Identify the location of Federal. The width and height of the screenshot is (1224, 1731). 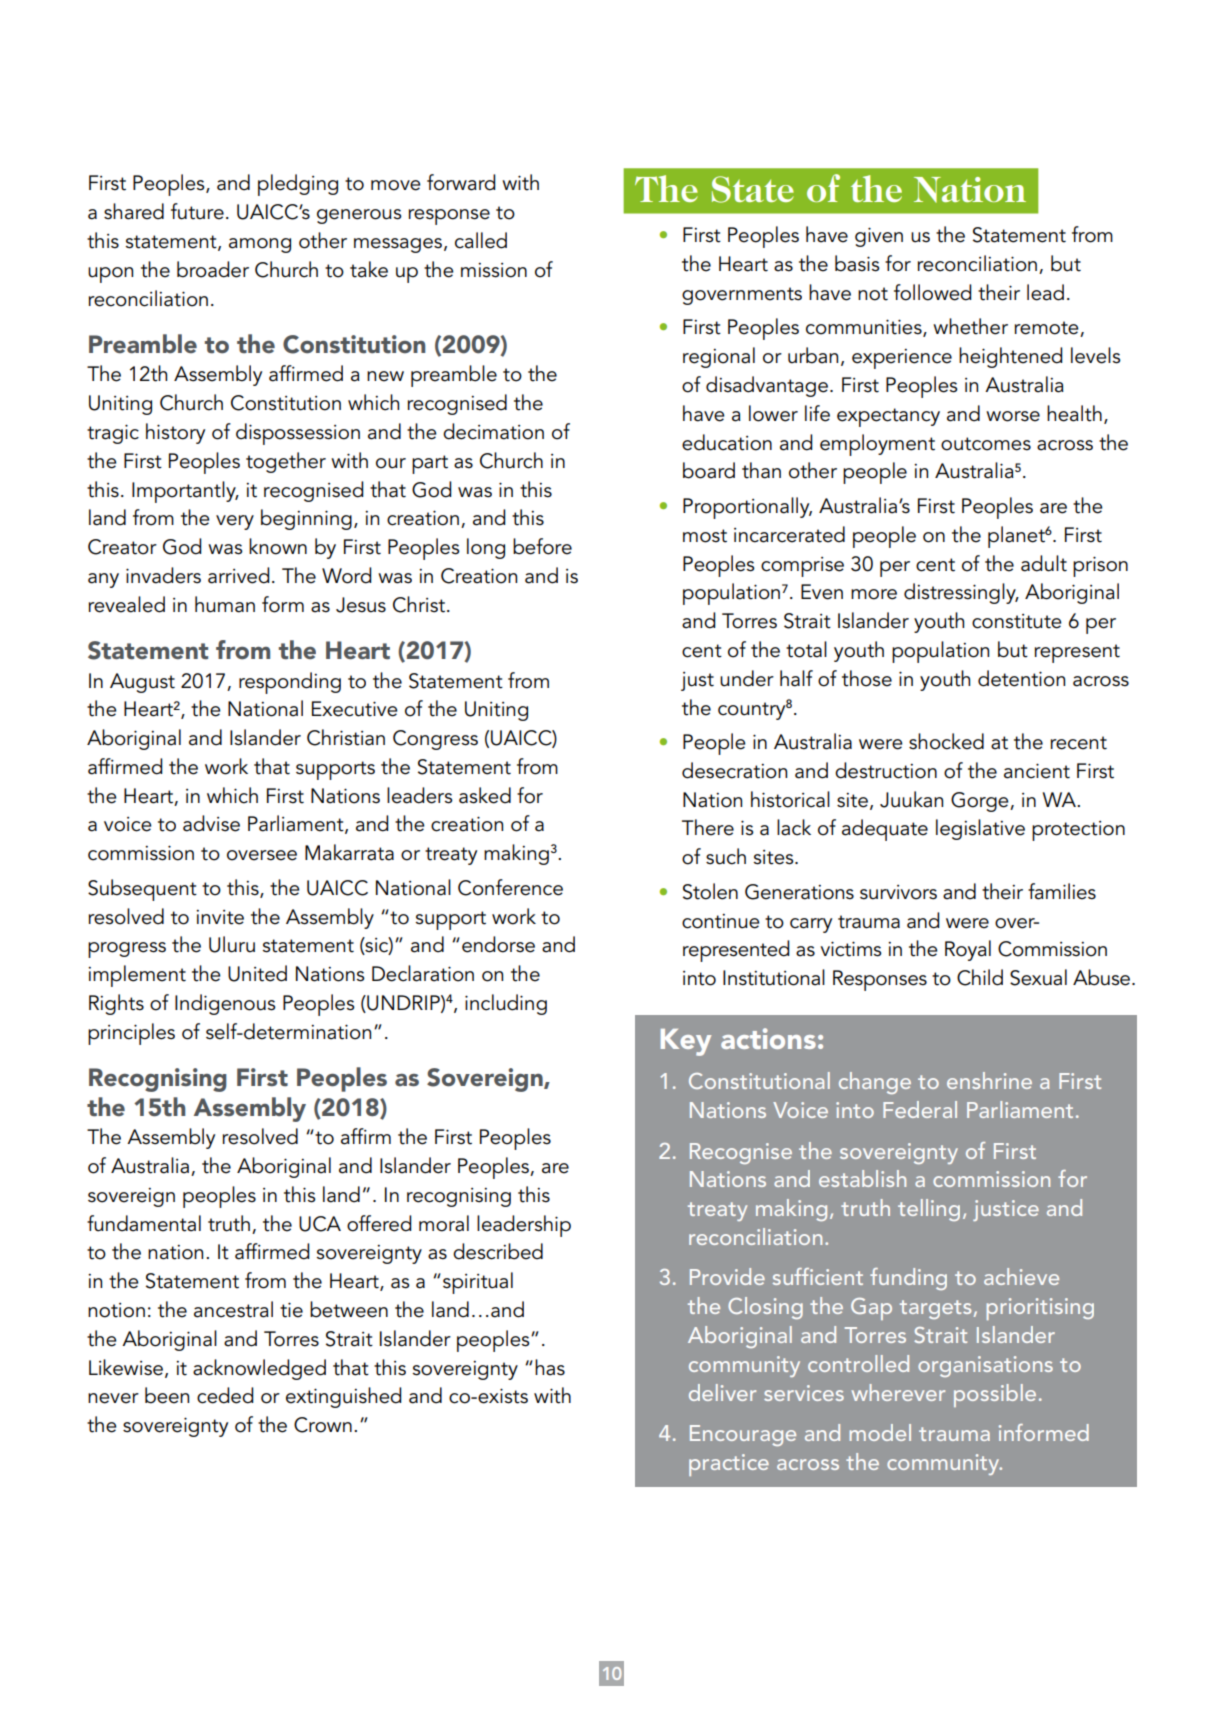
(920, 1109).
